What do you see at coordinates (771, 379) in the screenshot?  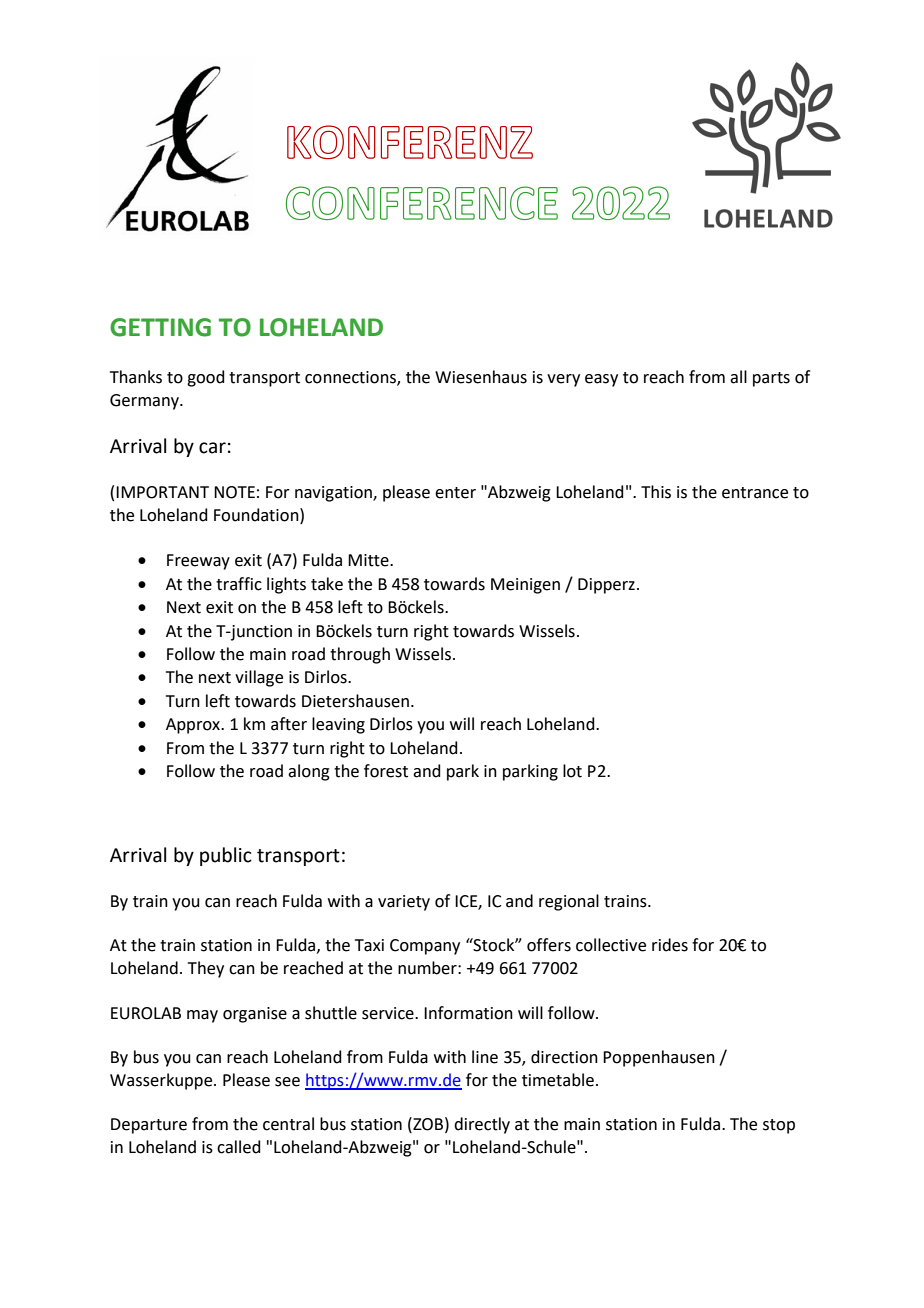 I see `parts` at bounding box center [771, 379].
